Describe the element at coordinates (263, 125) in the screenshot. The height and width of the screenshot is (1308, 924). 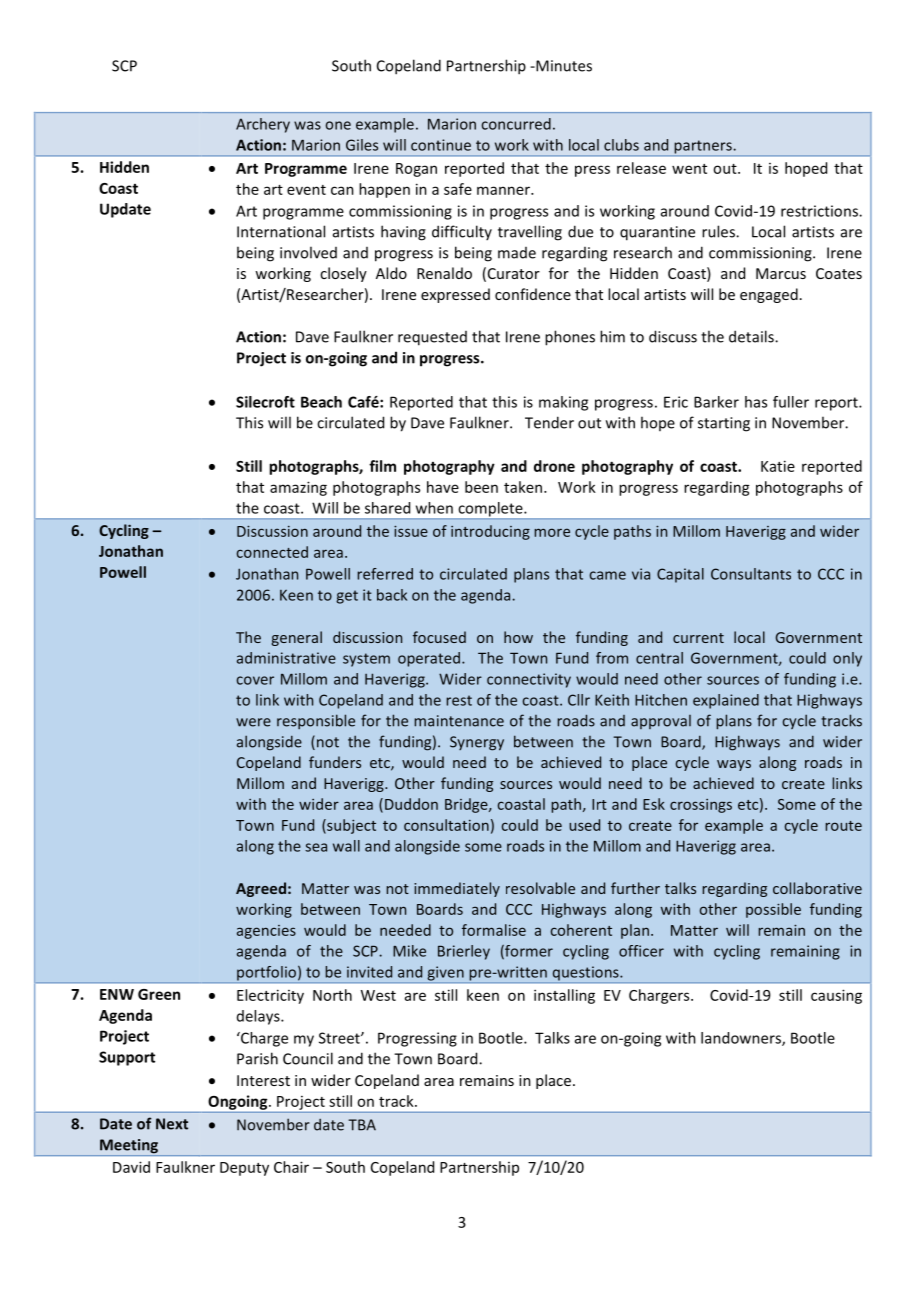
I see `Archery` at that location.
